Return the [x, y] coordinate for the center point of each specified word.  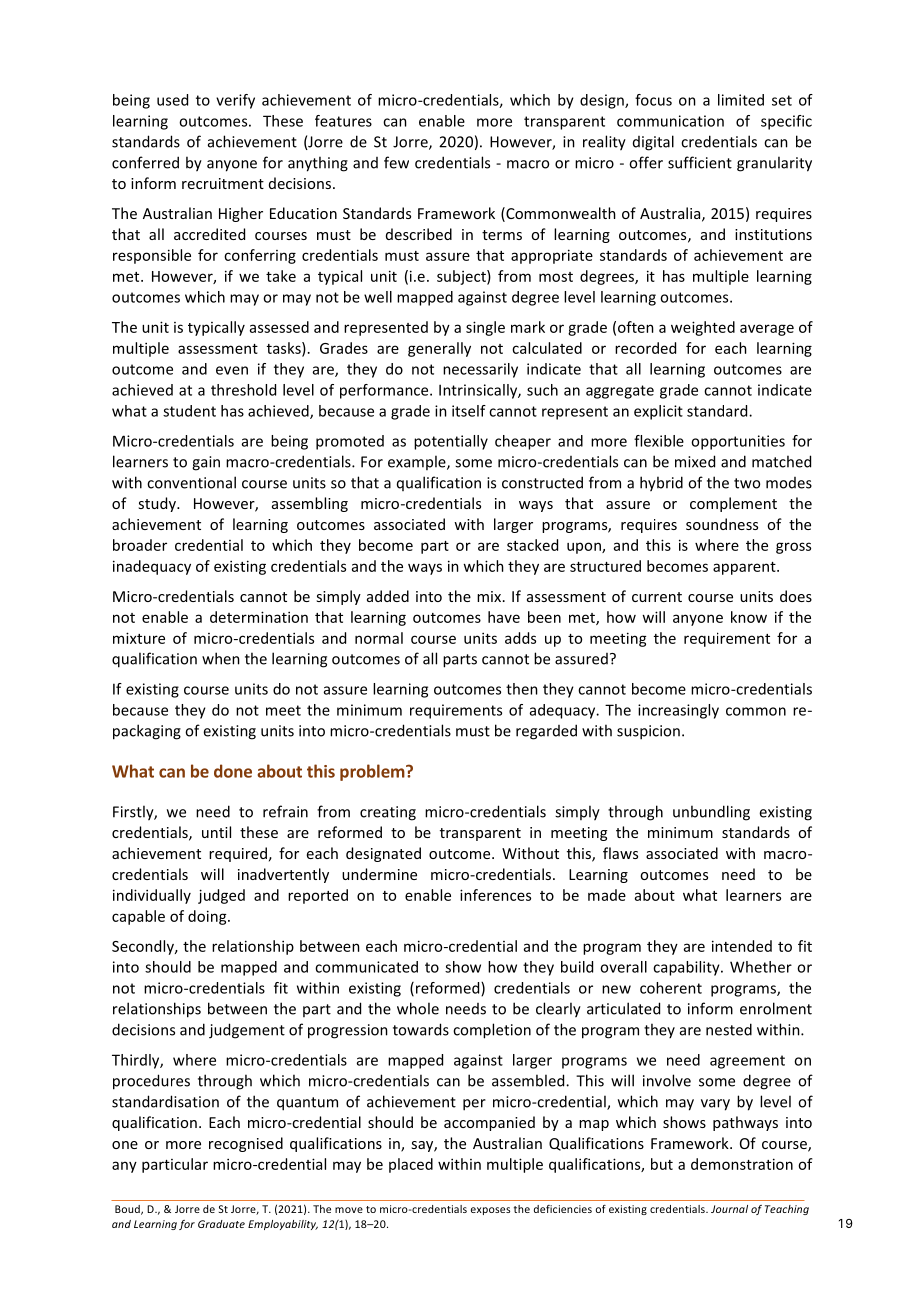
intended [742, 946]
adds [520, 638]
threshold [243, 390]
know [749, 617]
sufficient [700, 162]
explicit [658, 412]
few [396, 162]
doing [208, 917]
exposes [490, 1211]
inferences [495, 895]
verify [235, 101]
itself [469, 411]
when [221, 658]
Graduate [221, 1224]
